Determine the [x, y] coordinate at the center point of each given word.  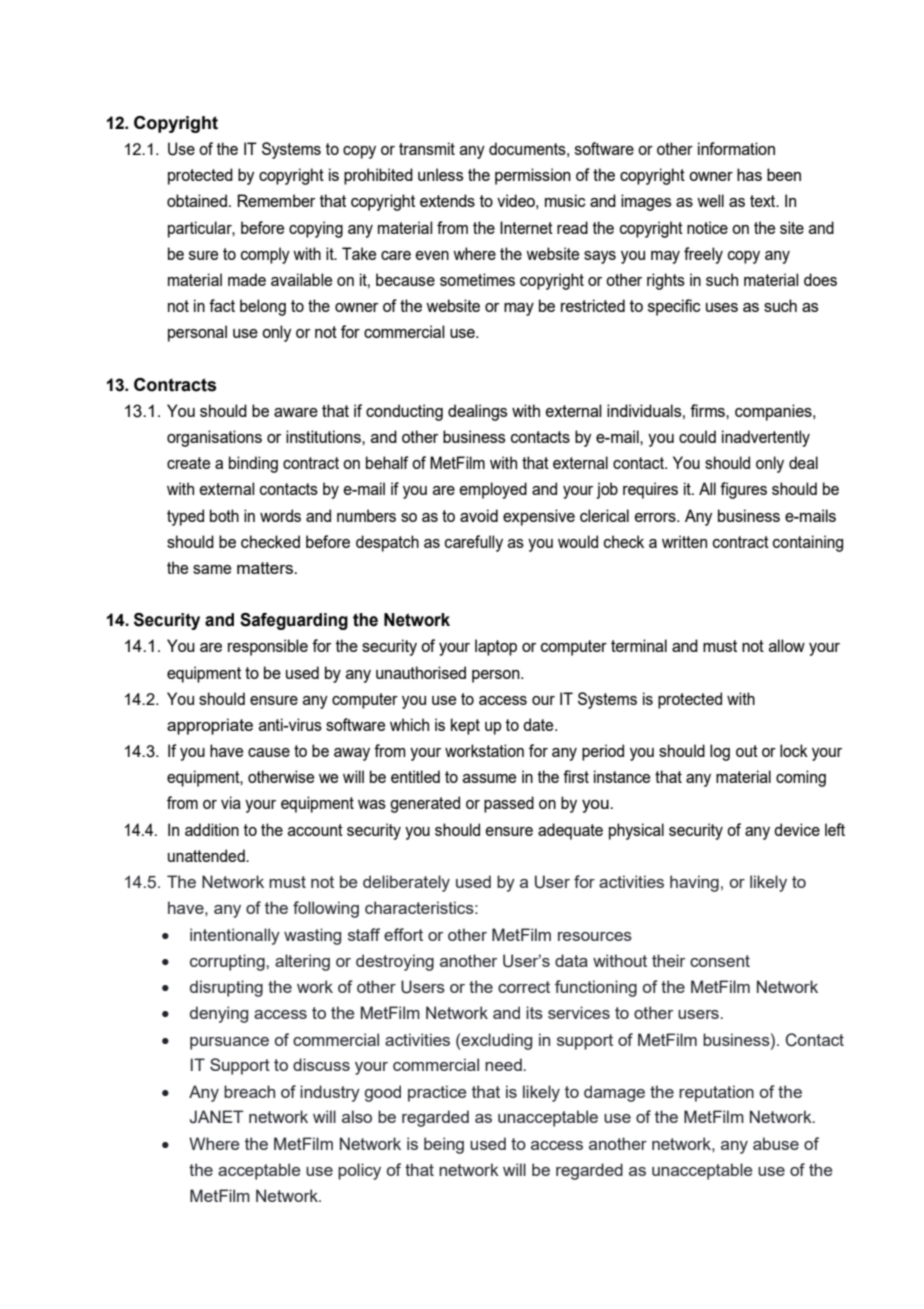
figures [743, 490]
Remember [276, 200]
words [280, 515]
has [749, 174]
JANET [217, 1117]
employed [493, 490]
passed [509, 804]
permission [533, 176]
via [231, 802]
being [444, 1145]
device [797, 829]
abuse [776, 1143]
